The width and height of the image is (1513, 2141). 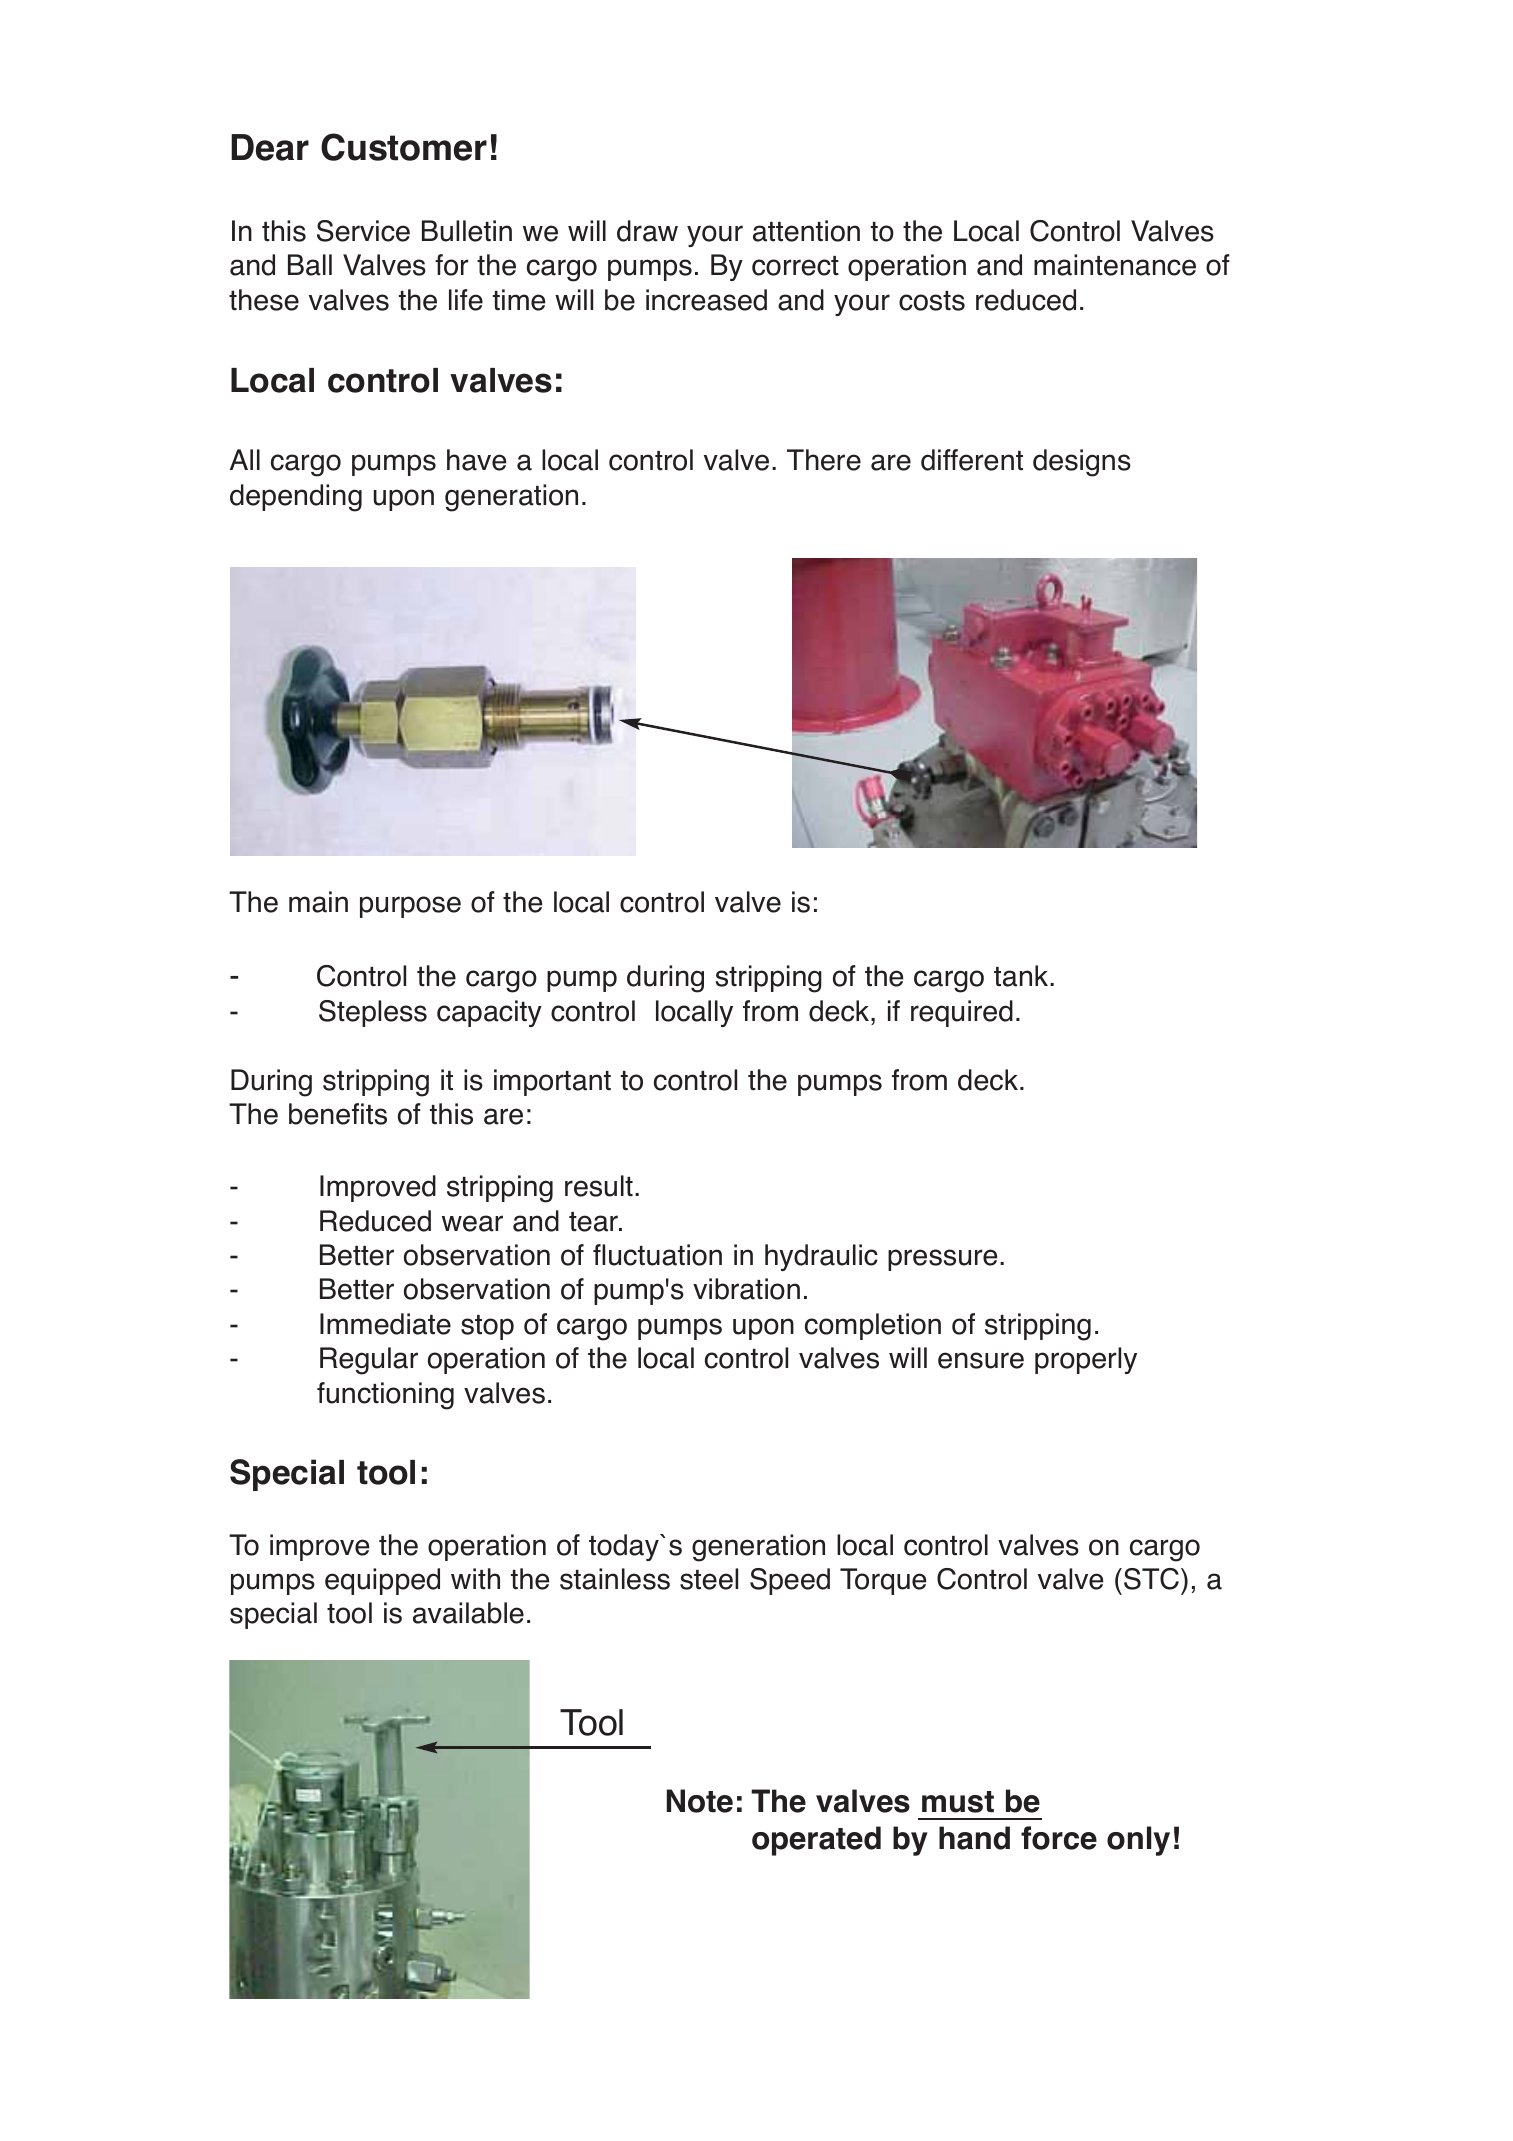 What do you see at coordinates (1082, 463) in the image?
I see `designs` at bounding box center [1082, 463].
